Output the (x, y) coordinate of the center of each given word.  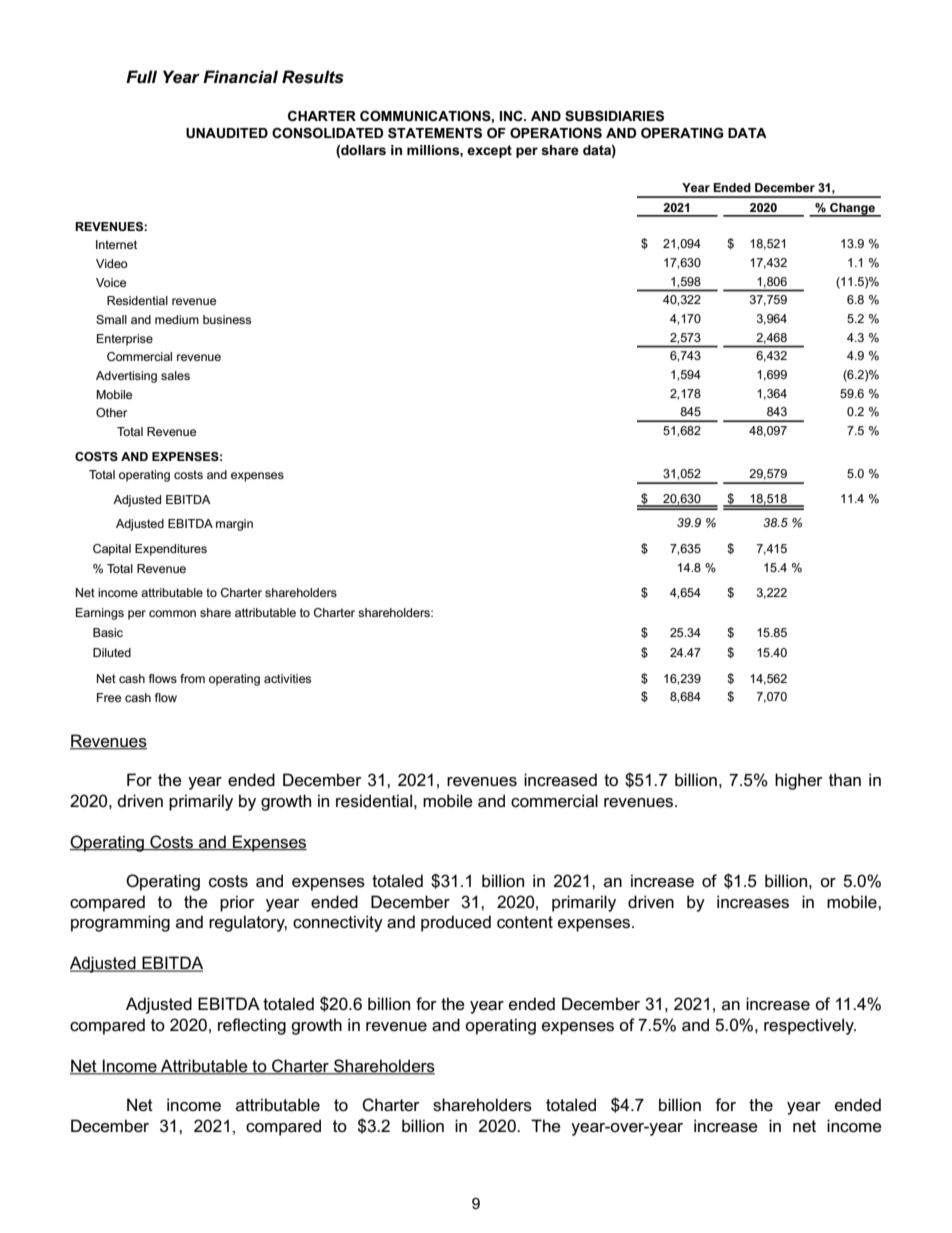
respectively (810, 1026)
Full (141, 76)
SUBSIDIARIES (614, 115)
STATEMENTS (435, 132)
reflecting (252, 1026)
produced (456, 923)
